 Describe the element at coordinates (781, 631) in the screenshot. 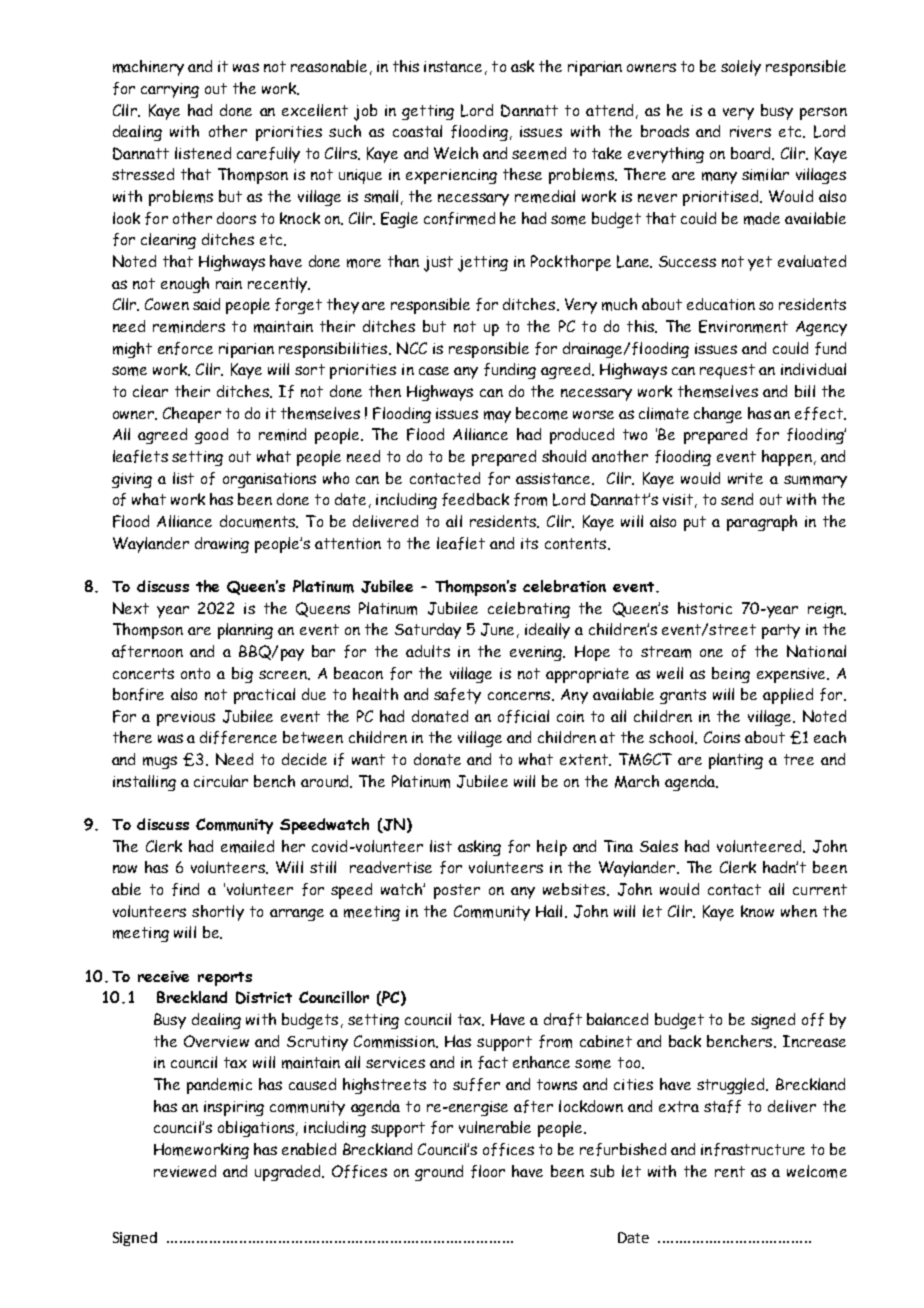

I see `party` at that location.
